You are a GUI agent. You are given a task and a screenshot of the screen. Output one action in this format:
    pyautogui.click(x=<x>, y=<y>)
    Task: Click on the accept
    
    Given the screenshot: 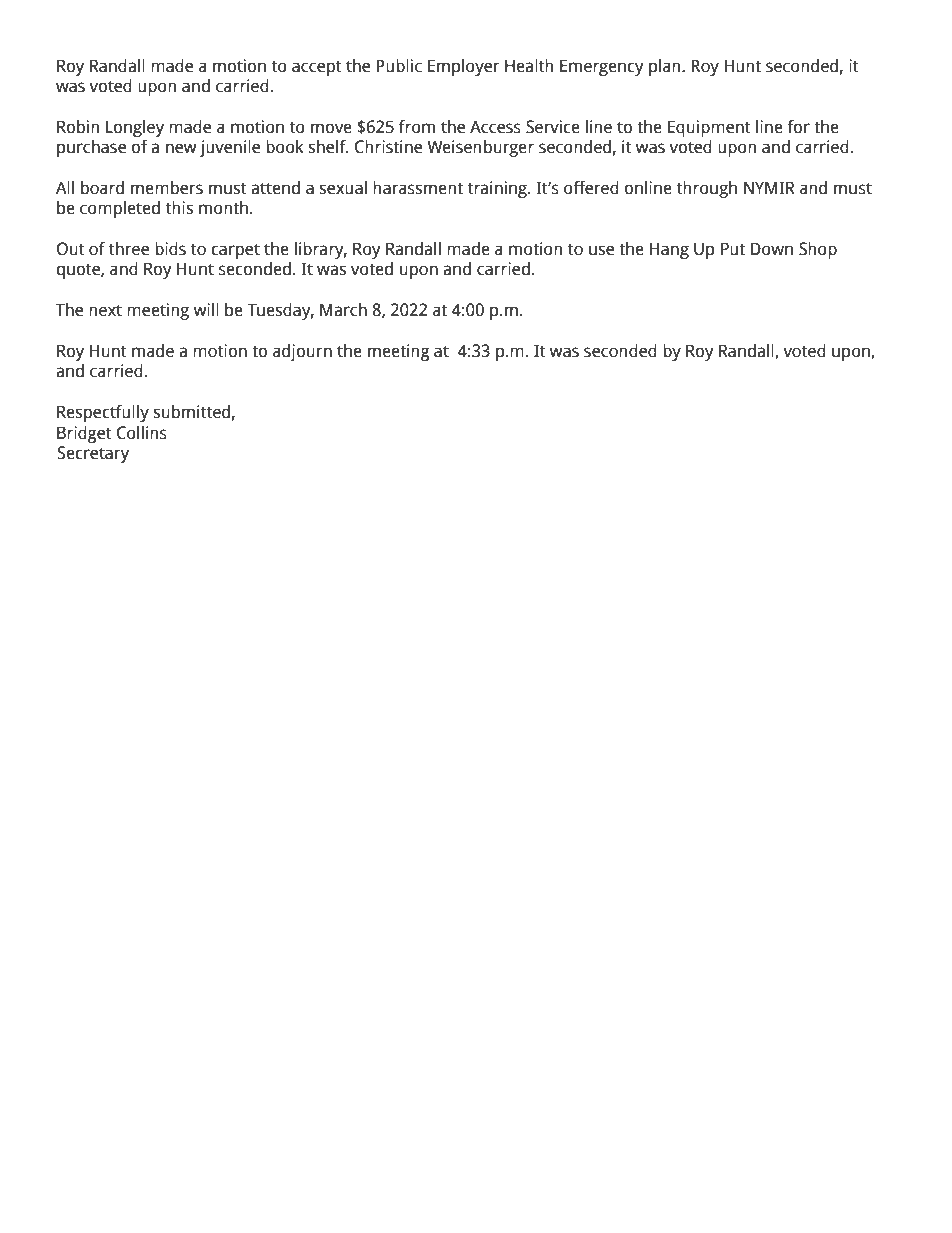 What is the action you would take?
    pyautogui.click(x=317, y=68)
